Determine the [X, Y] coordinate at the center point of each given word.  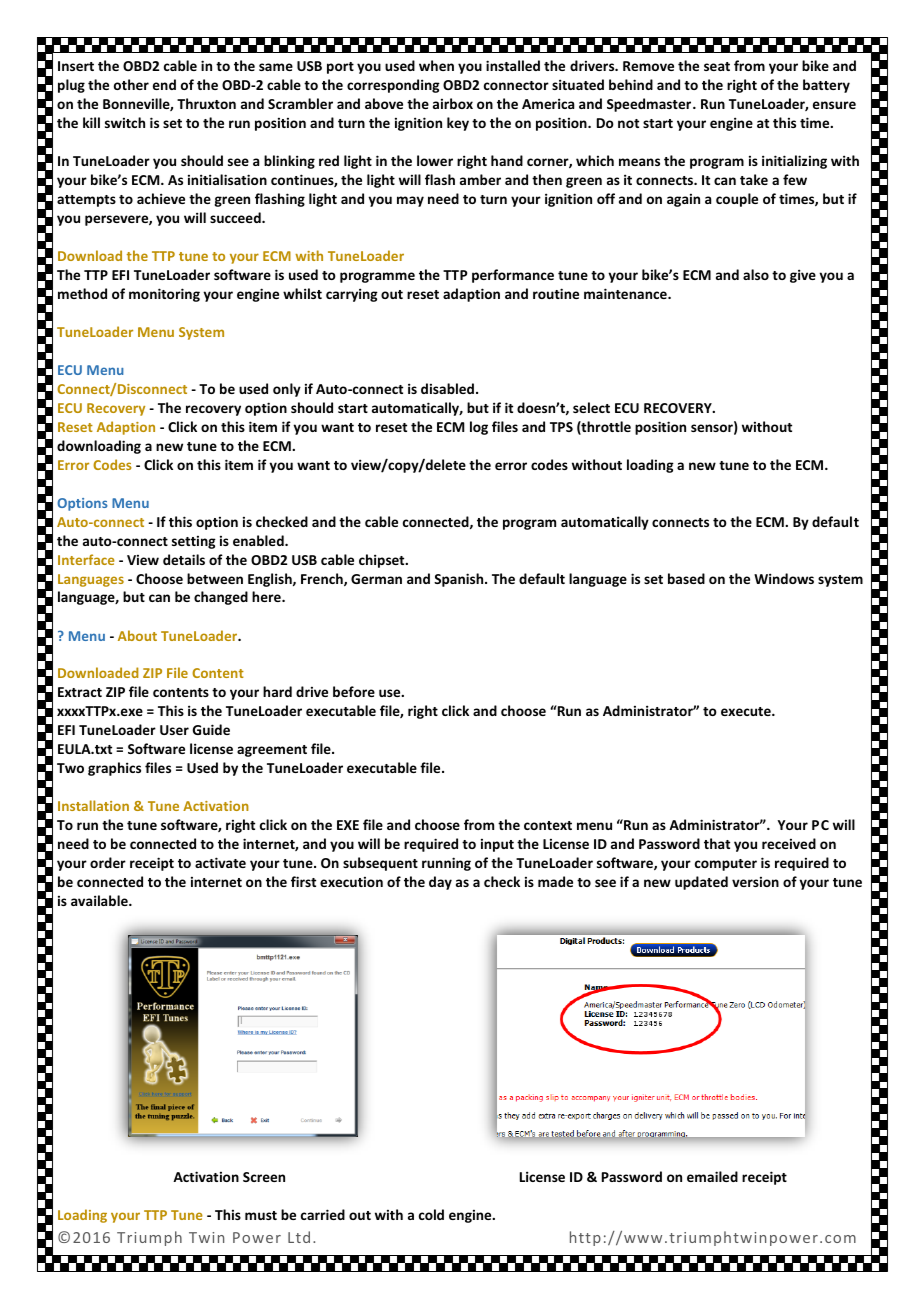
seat [717, 66]
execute [747, 711]
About [137, 635]
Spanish [460, 580]
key [458, 124]
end [164, 84]
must [261, 1215]
